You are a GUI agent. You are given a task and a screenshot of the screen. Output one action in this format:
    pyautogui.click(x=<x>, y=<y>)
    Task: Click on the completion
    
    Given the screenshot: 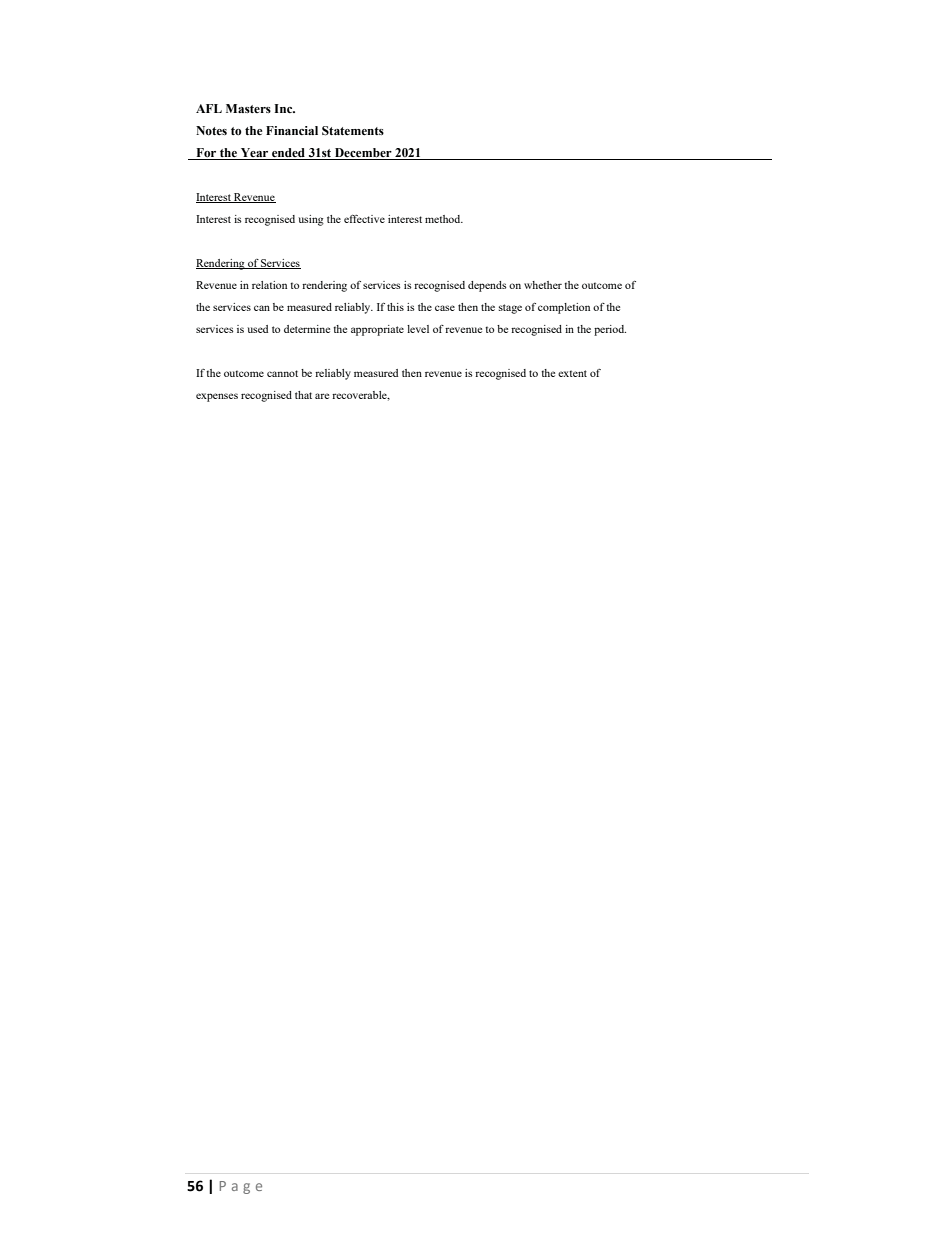 What is the action you would take?
    pyautogui.click(x=564, y=308)
